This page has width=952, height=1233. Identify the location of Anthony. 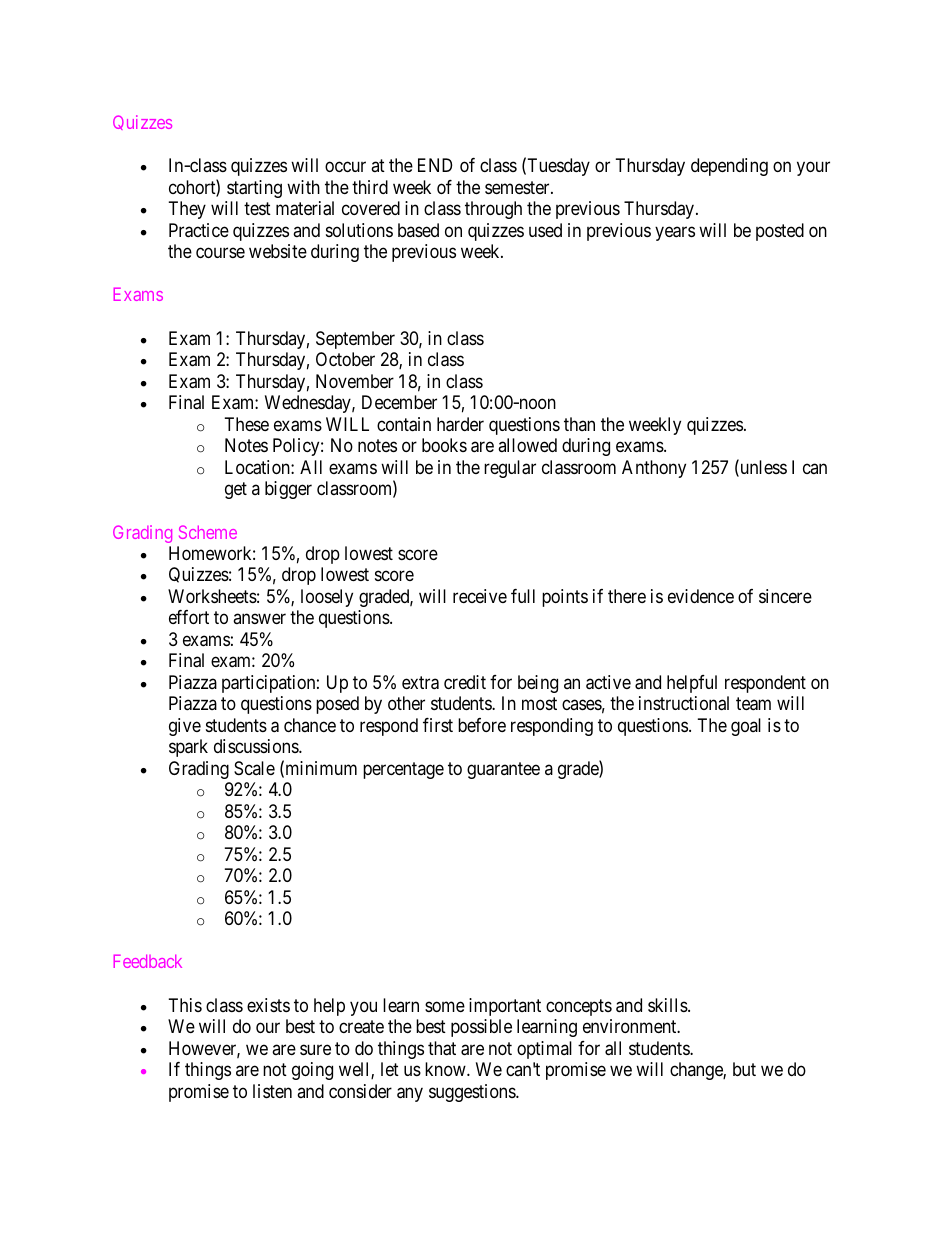
(654, 469).
